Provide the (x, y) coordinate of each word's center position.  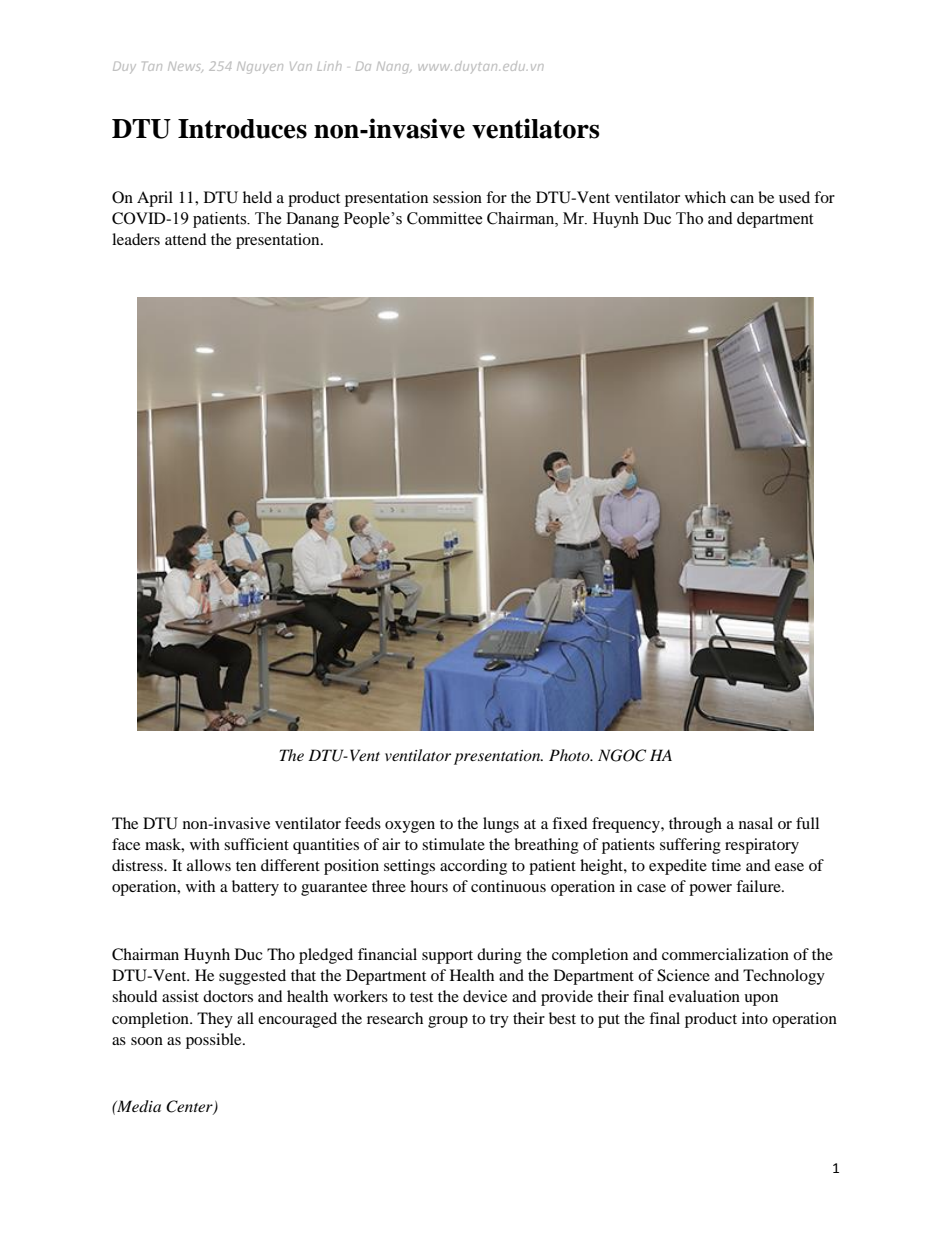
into (755, 1018)
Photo (570, 755)
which (705, 197)
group (448, 1022)
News (185, 67)
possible (215, 1041)
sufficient (256, 844)
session (457, 197)
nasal (756, 823)
